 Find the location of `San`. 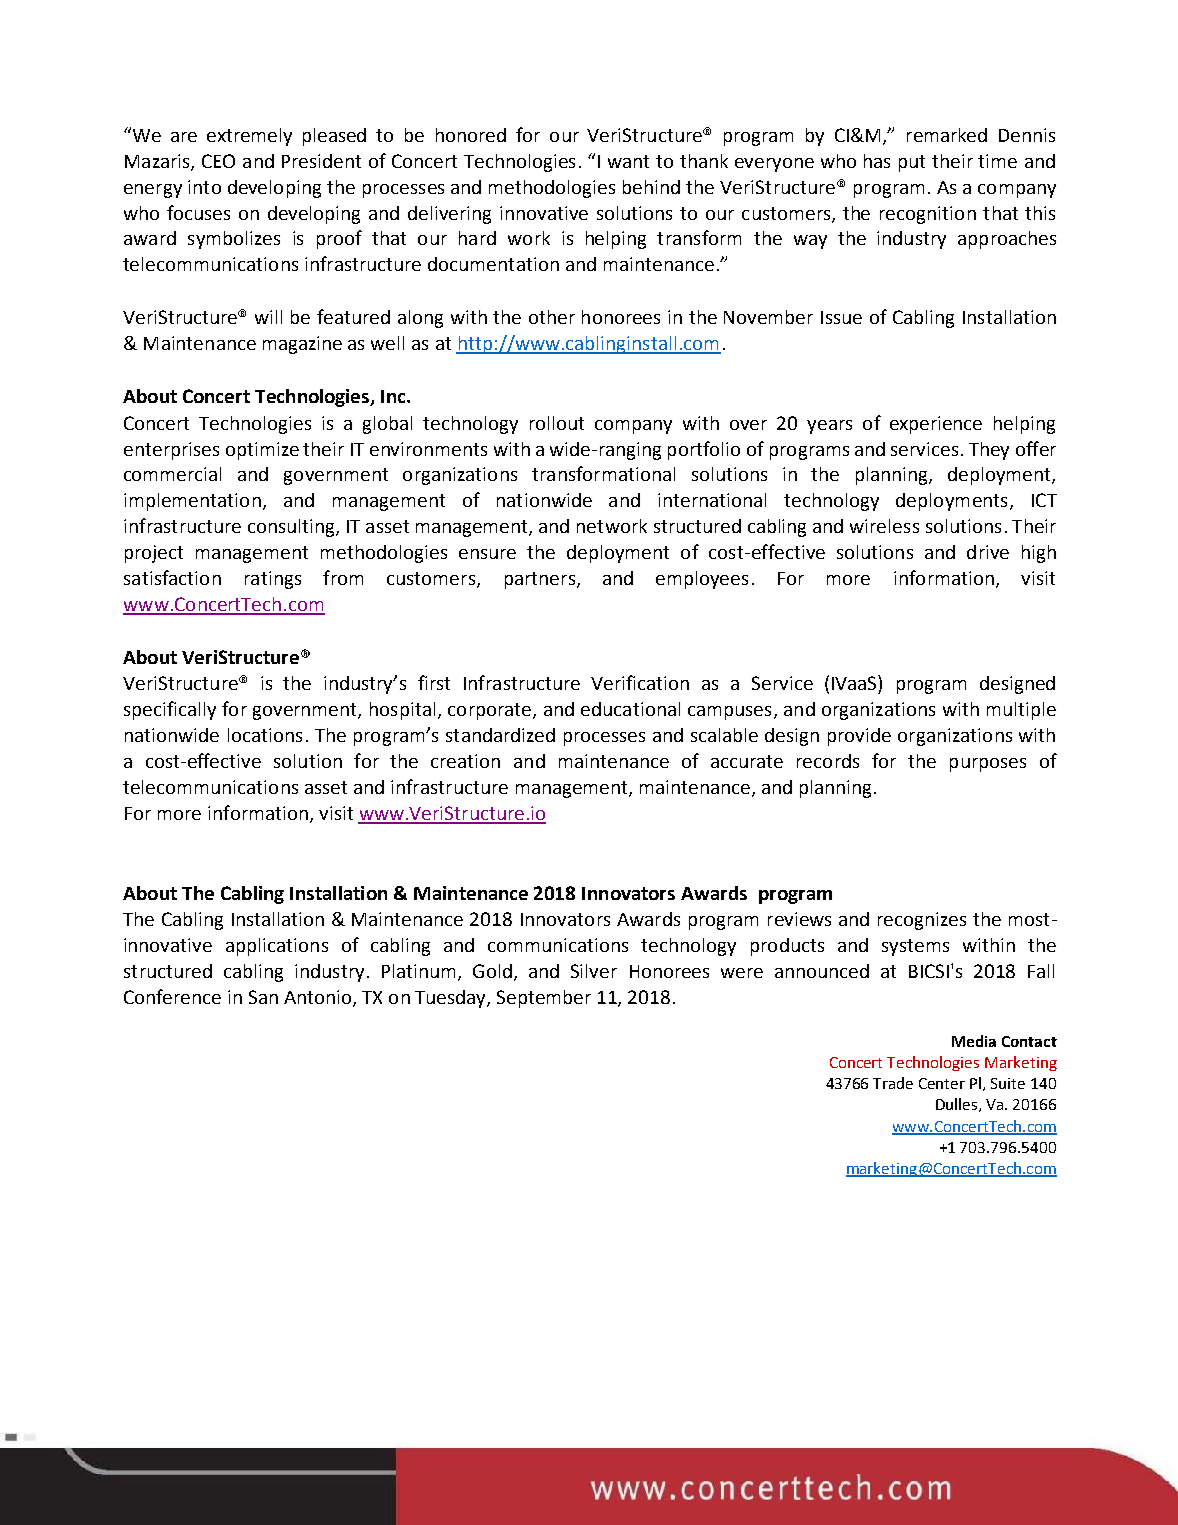

San is located at coordinates (263, 997).
